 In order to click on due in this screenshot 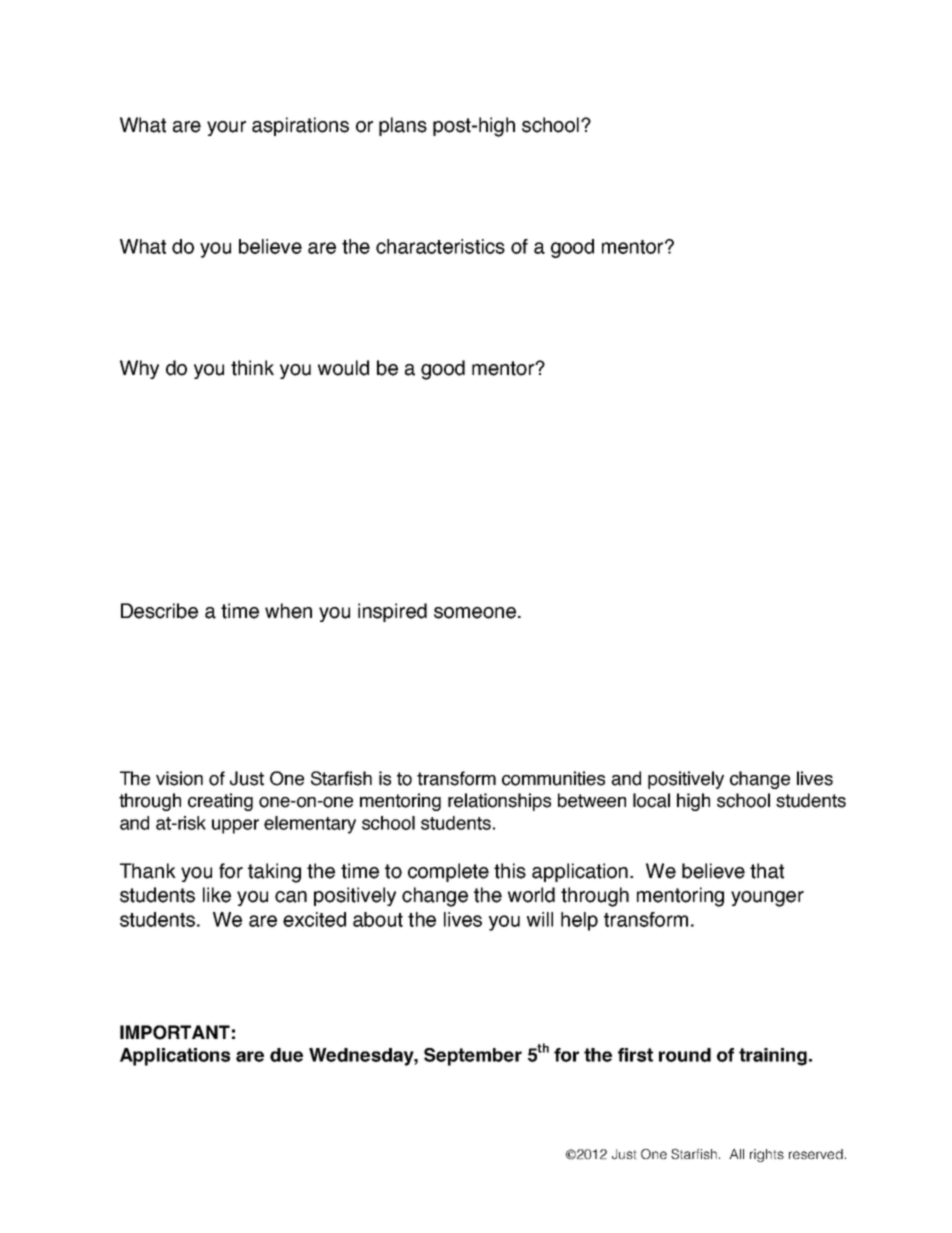, I will do `click(286, 1055)`.
